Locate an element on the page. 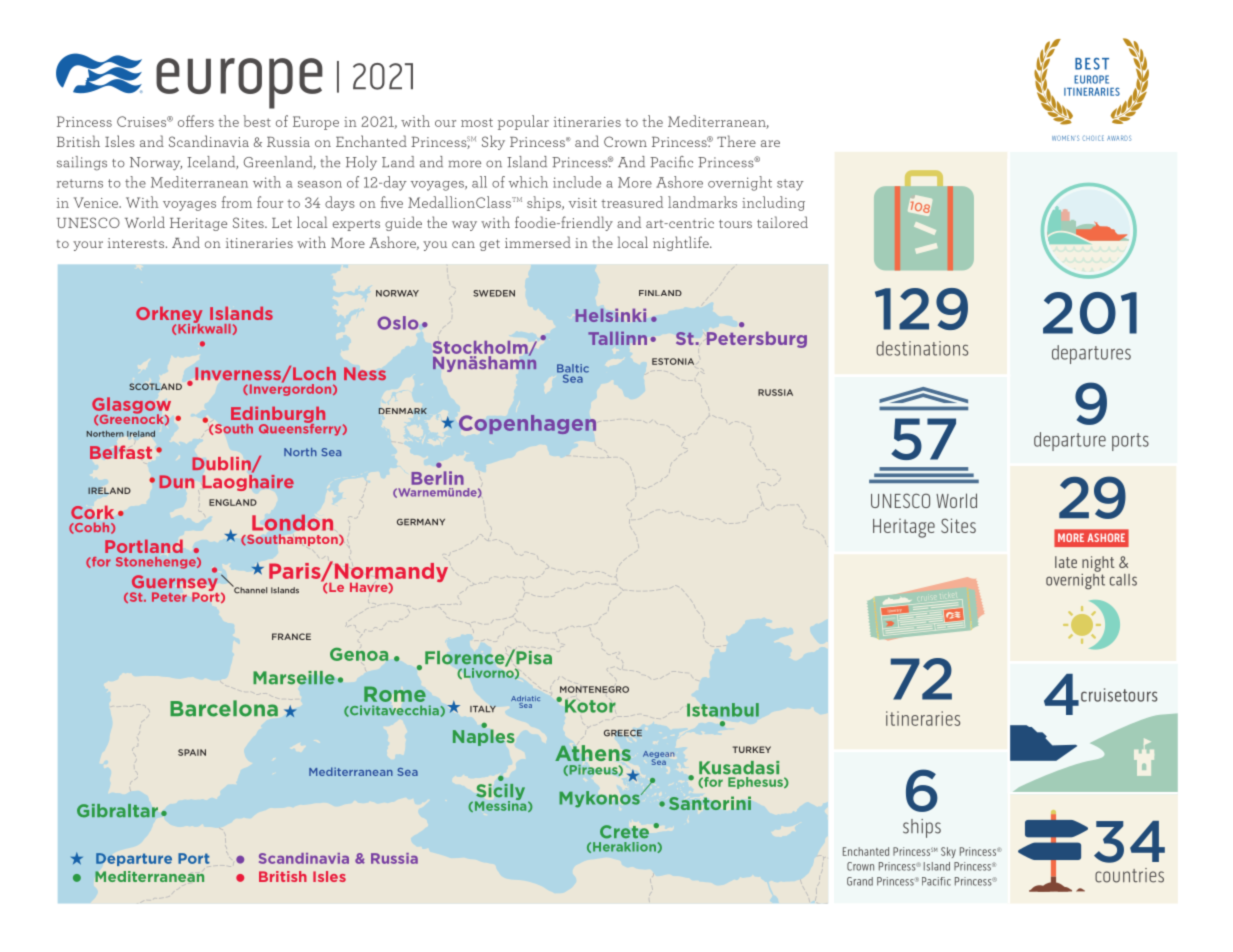 The height and width of the image is (952, 1233). Barcelona is located at coordinates (224, 708).
